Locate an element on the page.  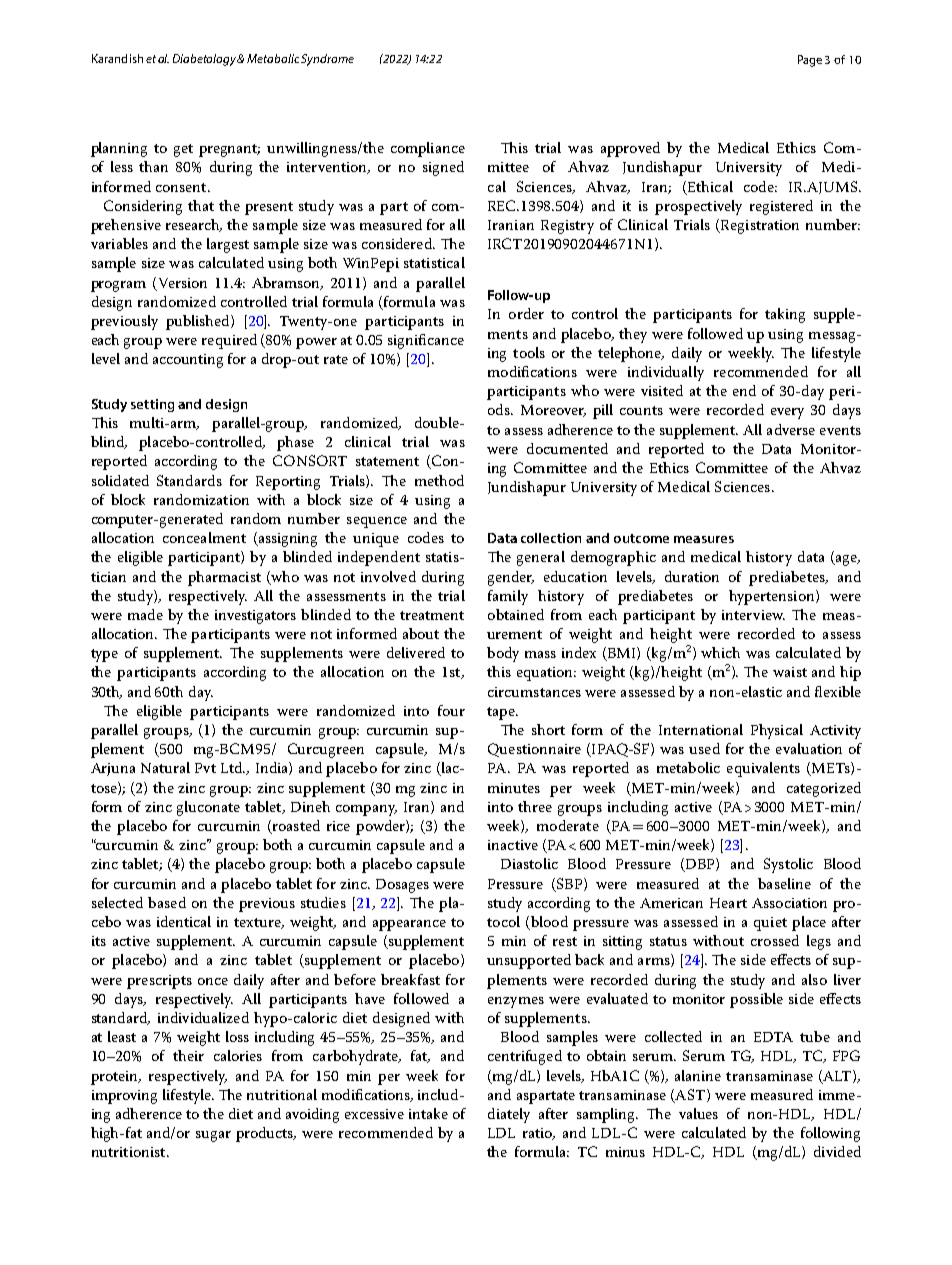
family is located at coordinates (508, 597).
